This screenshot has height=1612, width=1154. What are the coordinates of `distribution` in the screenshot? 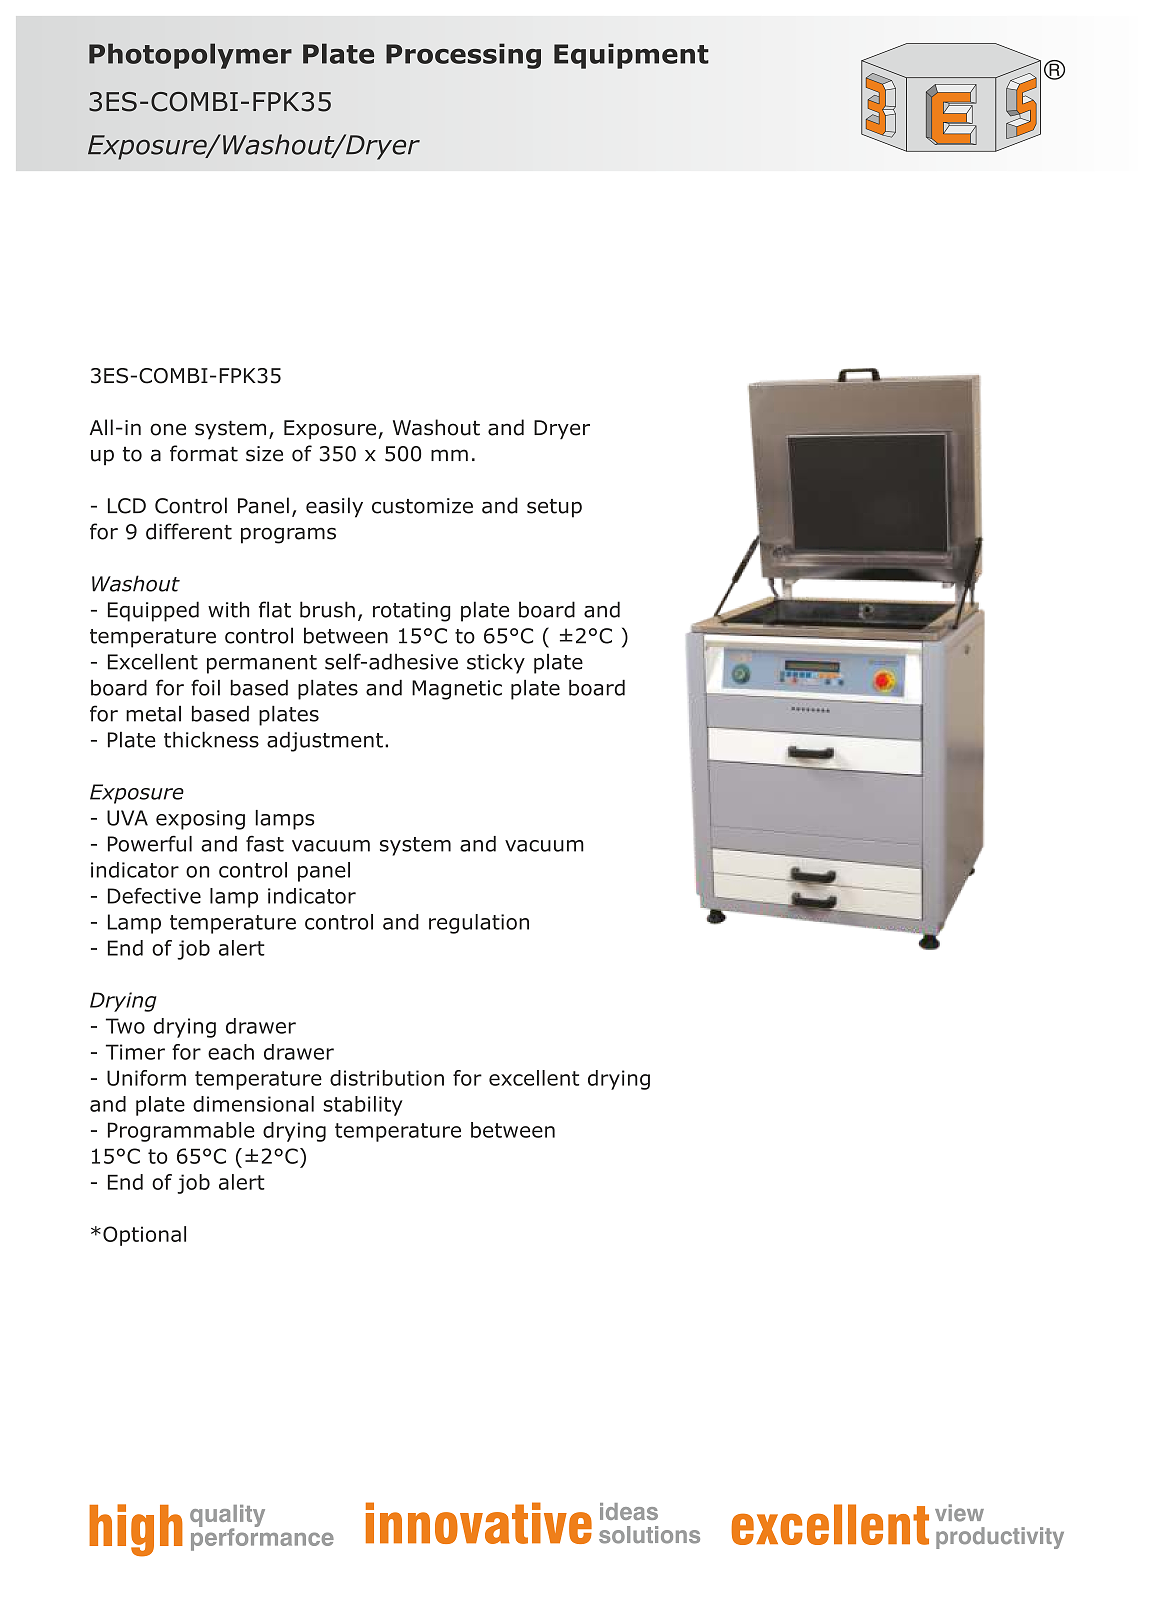 It's located at (387, 1078).
